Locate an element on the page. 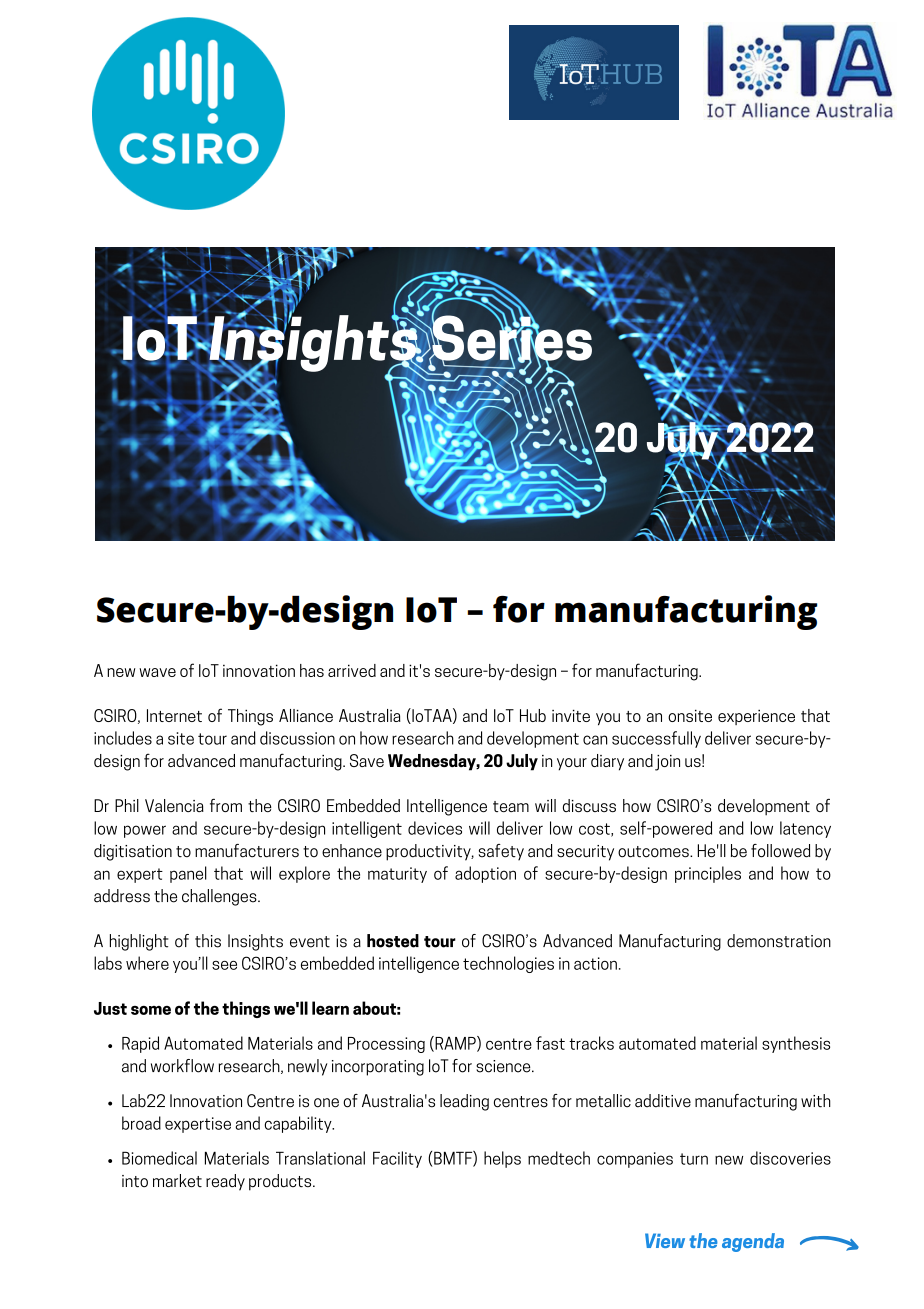  see is located at coordinates (224, 965).
